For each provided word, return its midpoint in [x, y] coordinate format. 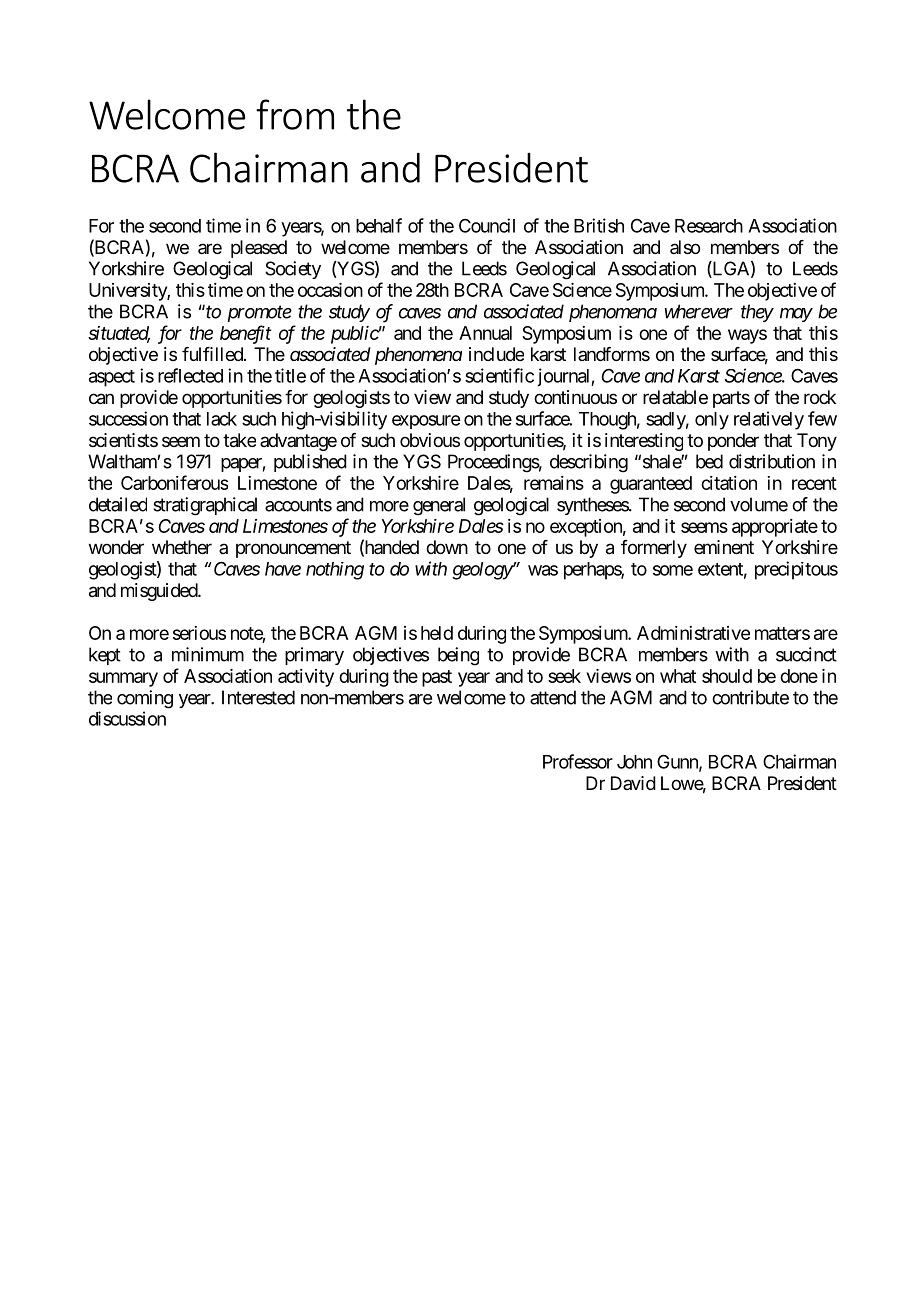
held [437, 633]
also [685, 247]
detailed [118, 504]
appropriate [775, 528]
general [439, 506]
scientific [499, 375]
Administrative [693, 633]
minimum [208, 654]
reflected [190, 375]
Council [487, 225]
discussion [127, 718]
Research [709, 226]
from [295, 114]
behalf [379, 225]
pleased [259, 249]
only [712, 421]
